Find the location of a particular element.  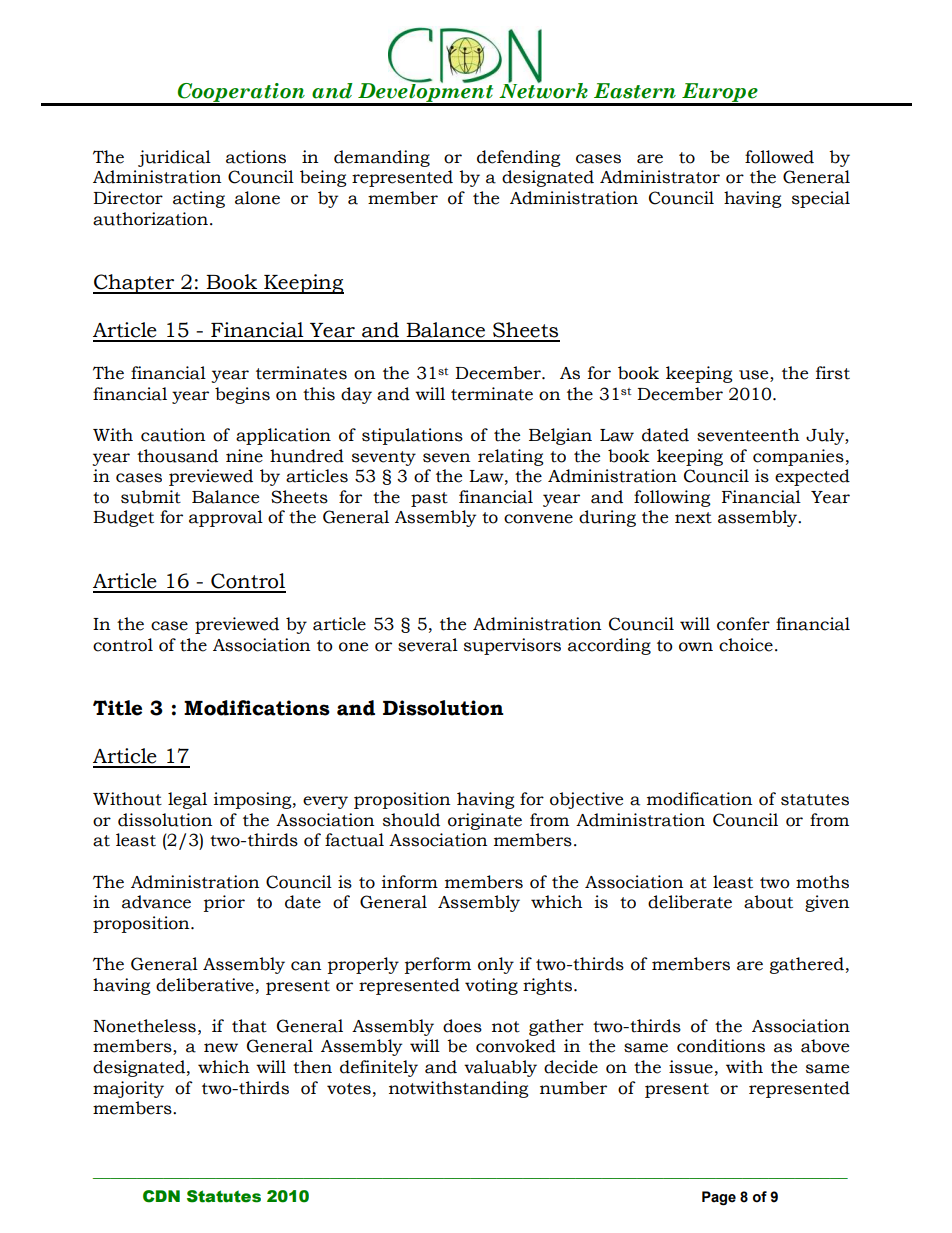

prior is located at coordinates (224, 903).
